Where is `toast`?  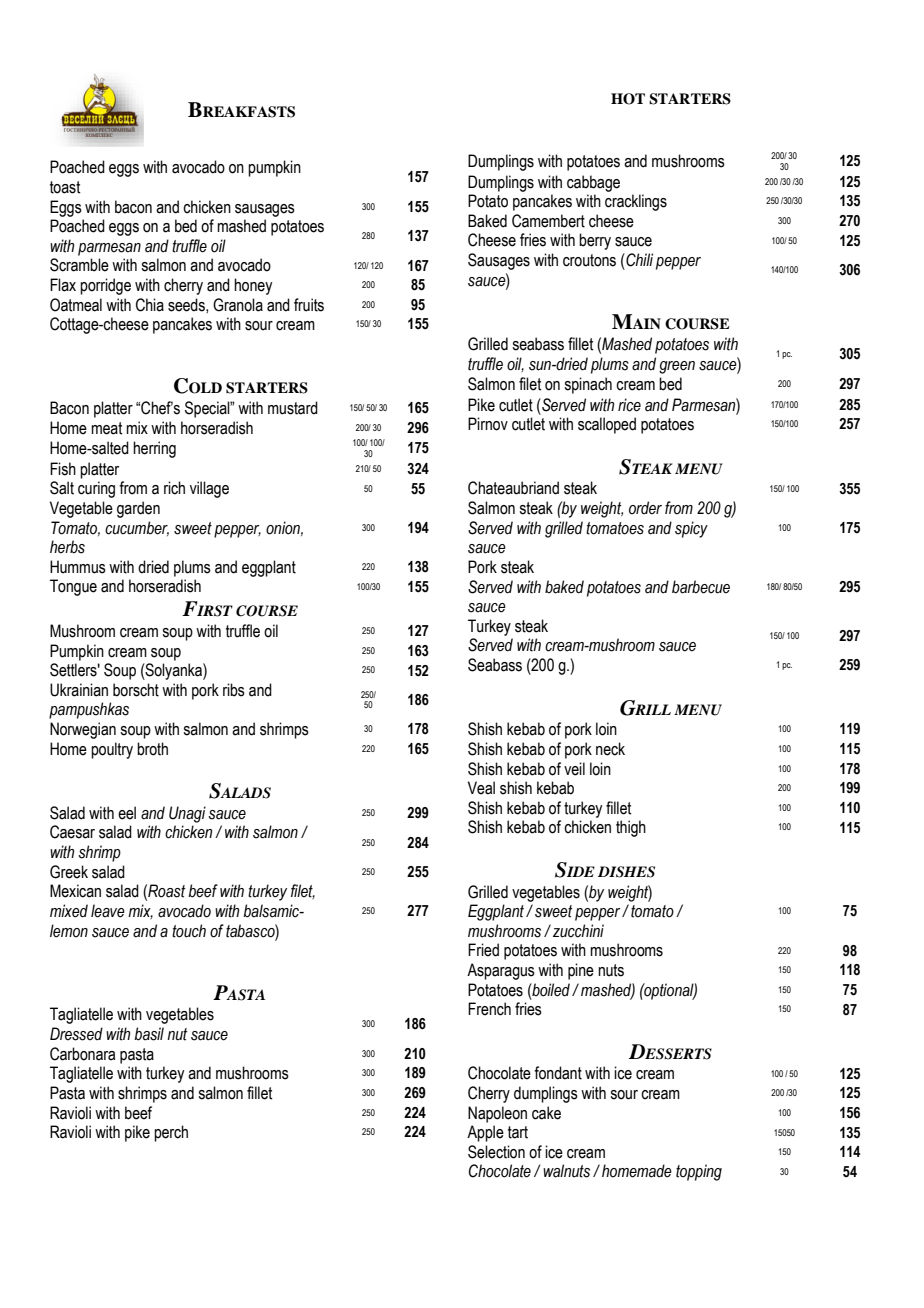 toast is located at coordinates (65, 187).
